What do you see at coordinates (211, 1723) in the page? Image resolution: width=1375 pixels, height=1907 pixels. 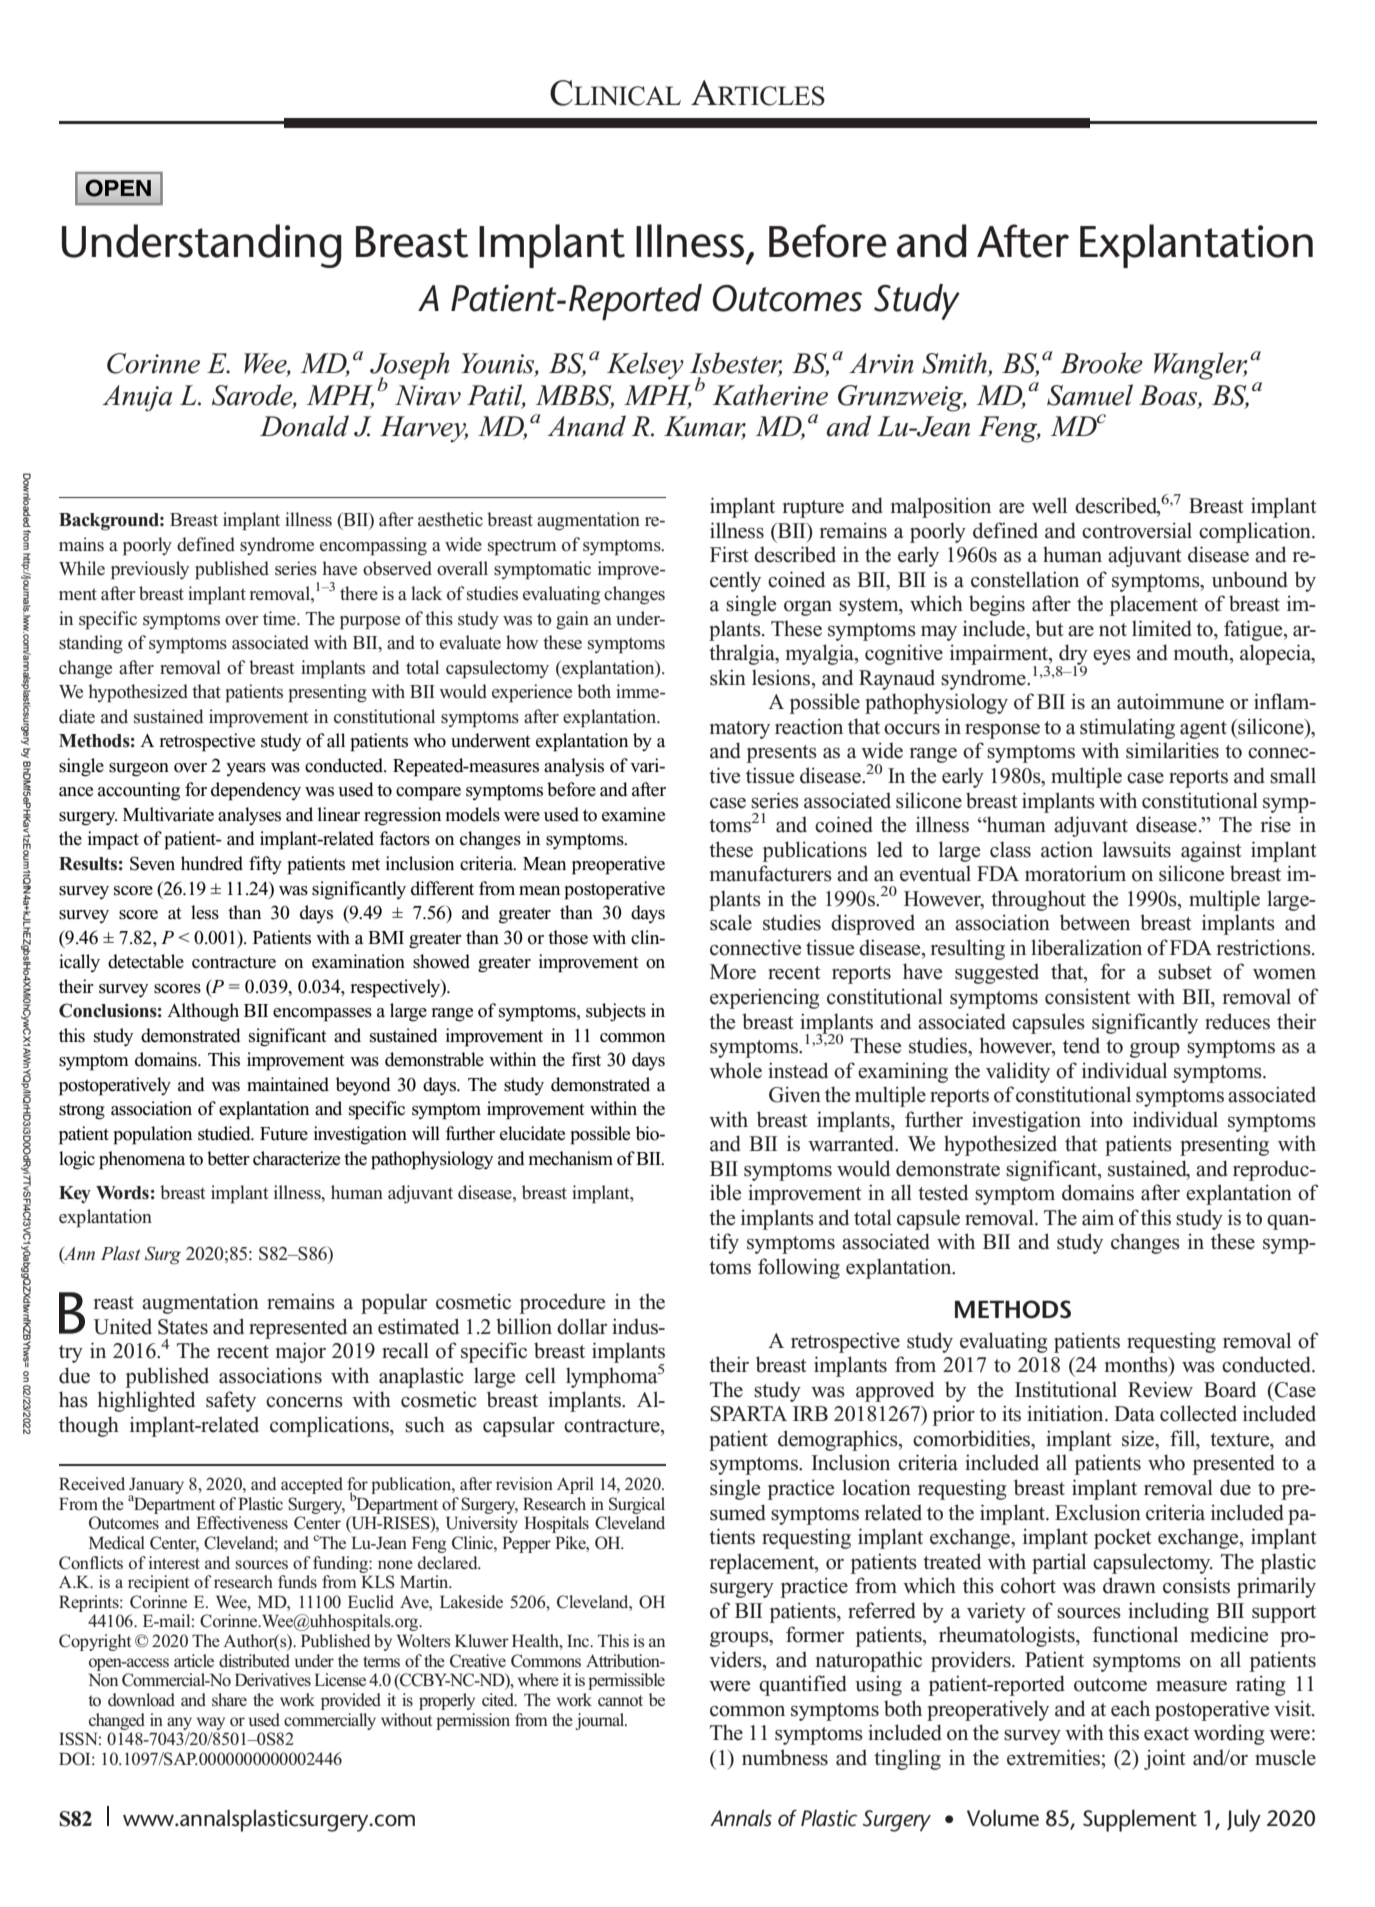 I see `way` at bounding box center [211, 1723].
